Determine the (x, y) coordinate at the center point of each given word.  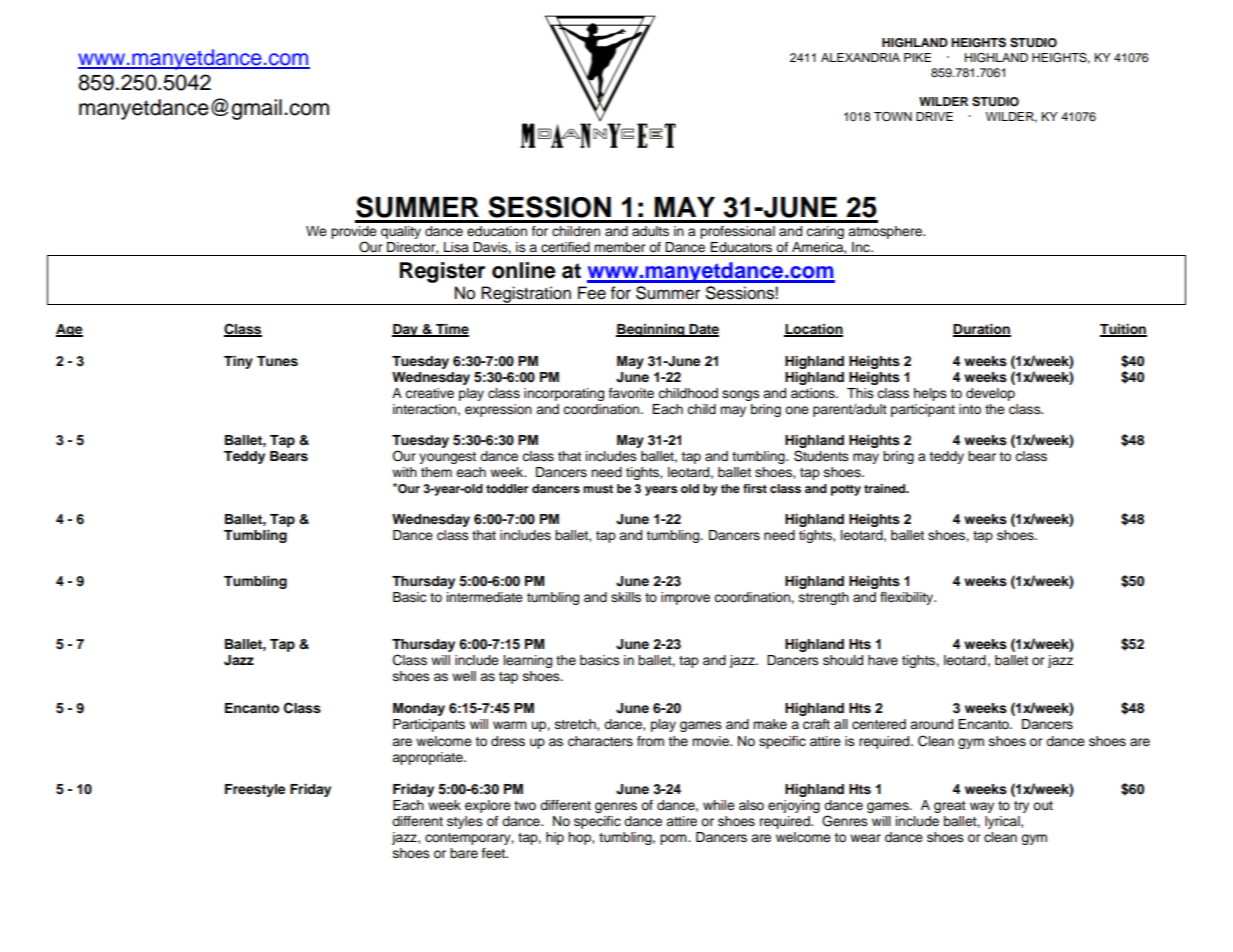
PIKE (917, 57)
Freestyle (255, 790)
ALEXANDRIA (860, 57)
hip (555, 838)
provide (354, 234)
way (982, 807)
